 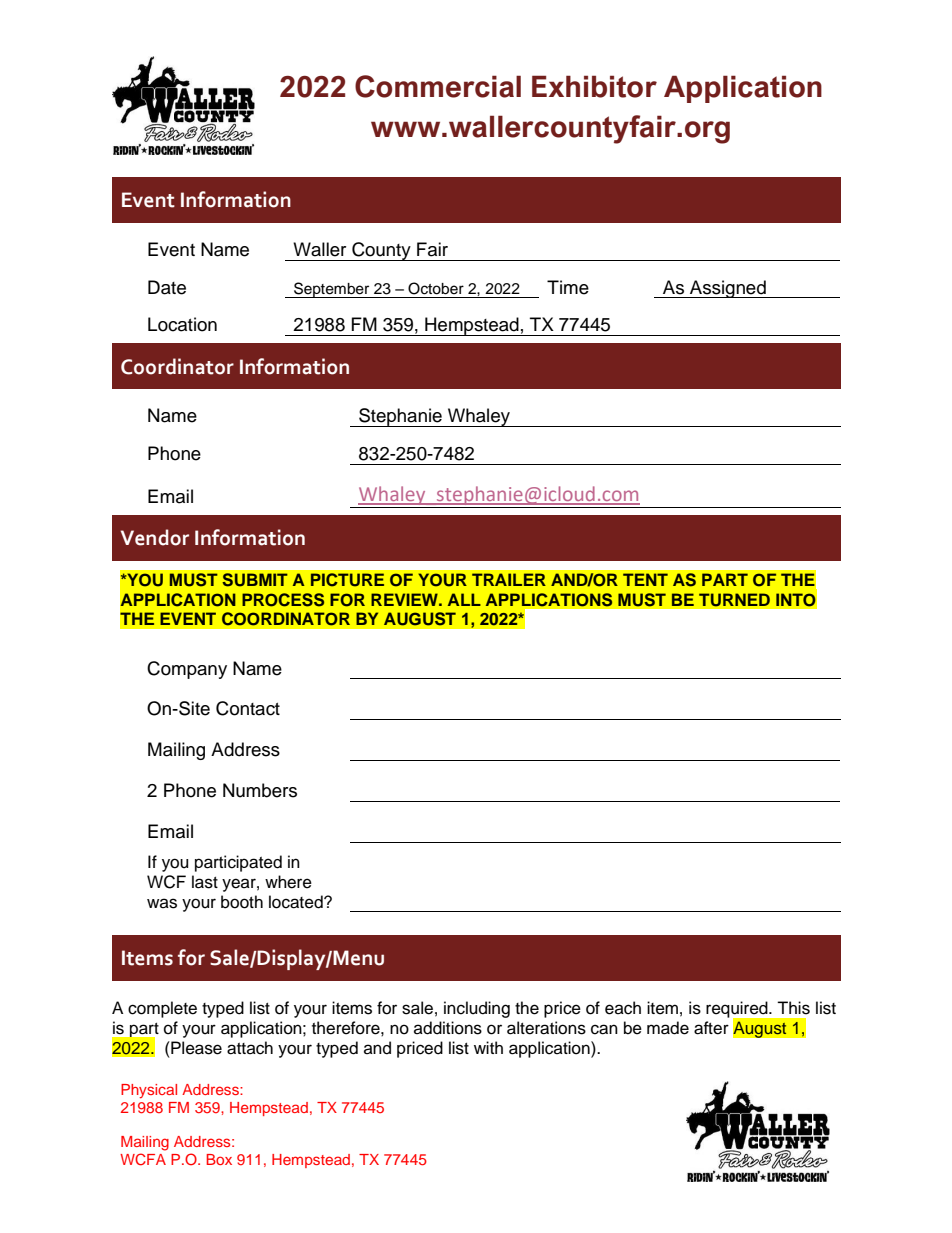 I want to click on Date, so click(x=167, y=287).
